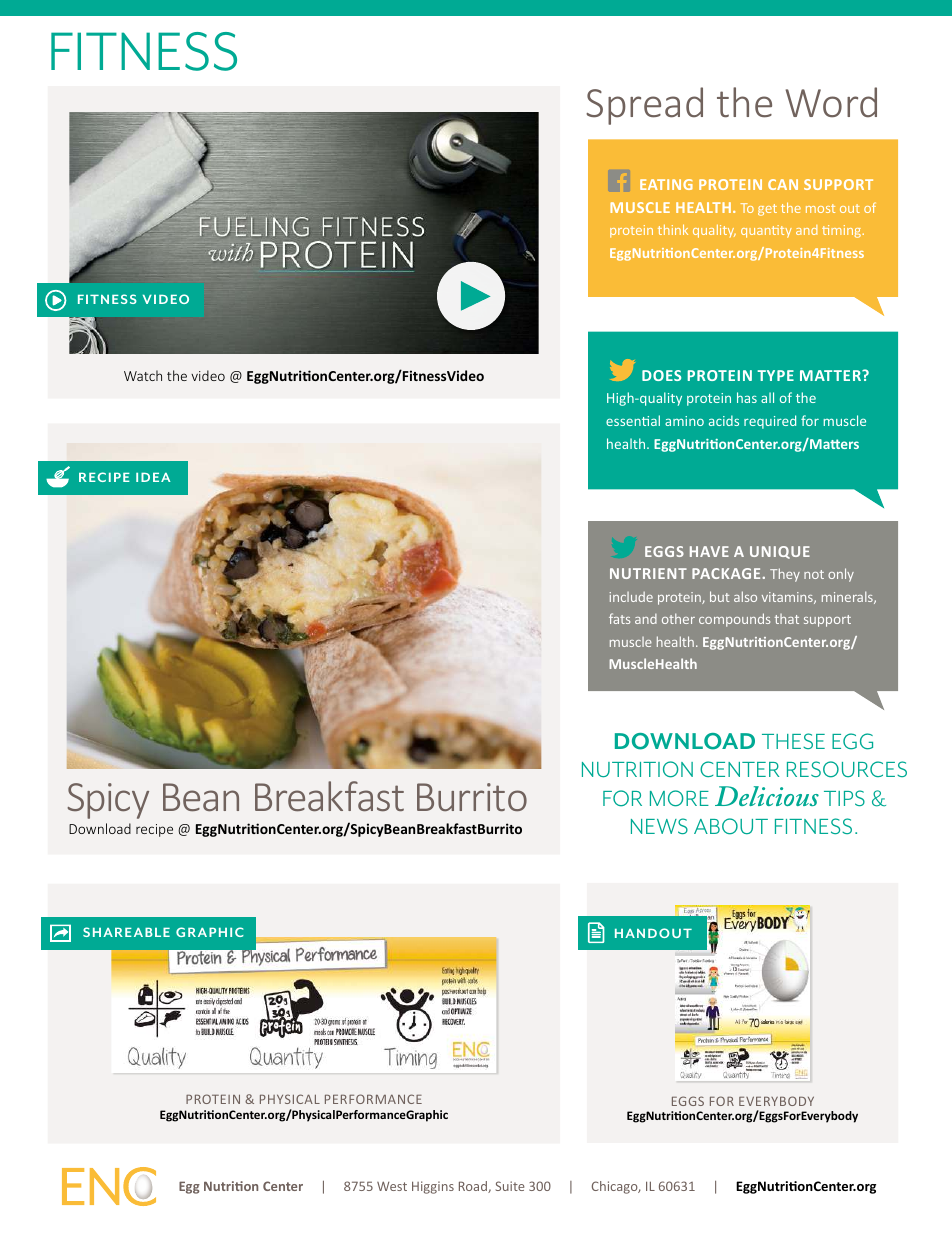 The width and height of the document is (952, 1233). What do you see at coordinates (143, 375) in the document?
I see `Watch` at bounding box center [143, 375].
